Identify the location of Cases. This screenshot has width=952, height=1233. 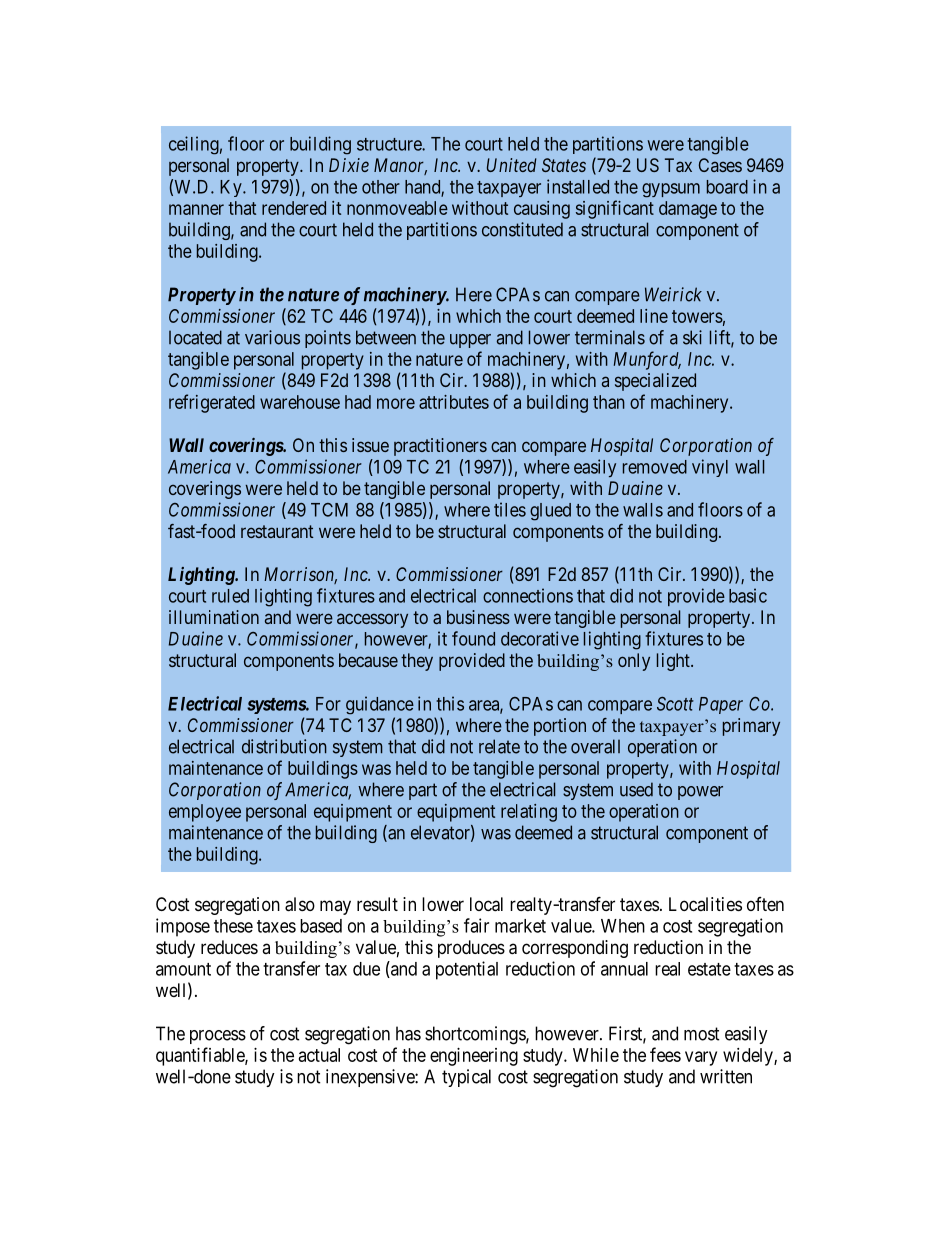
(720, 165).
